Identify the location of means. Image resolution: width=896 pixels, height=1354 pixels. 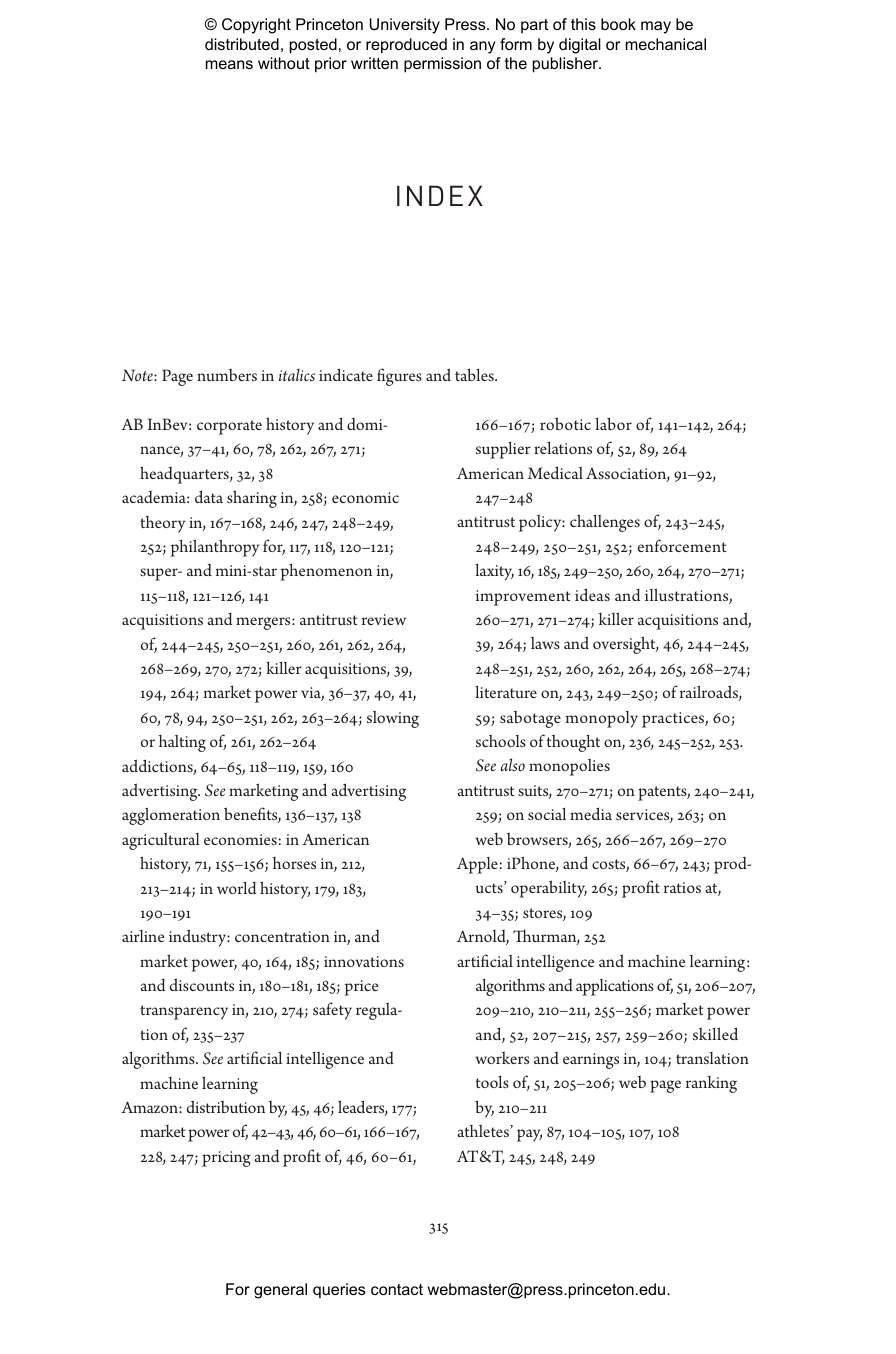
(229, 64).
